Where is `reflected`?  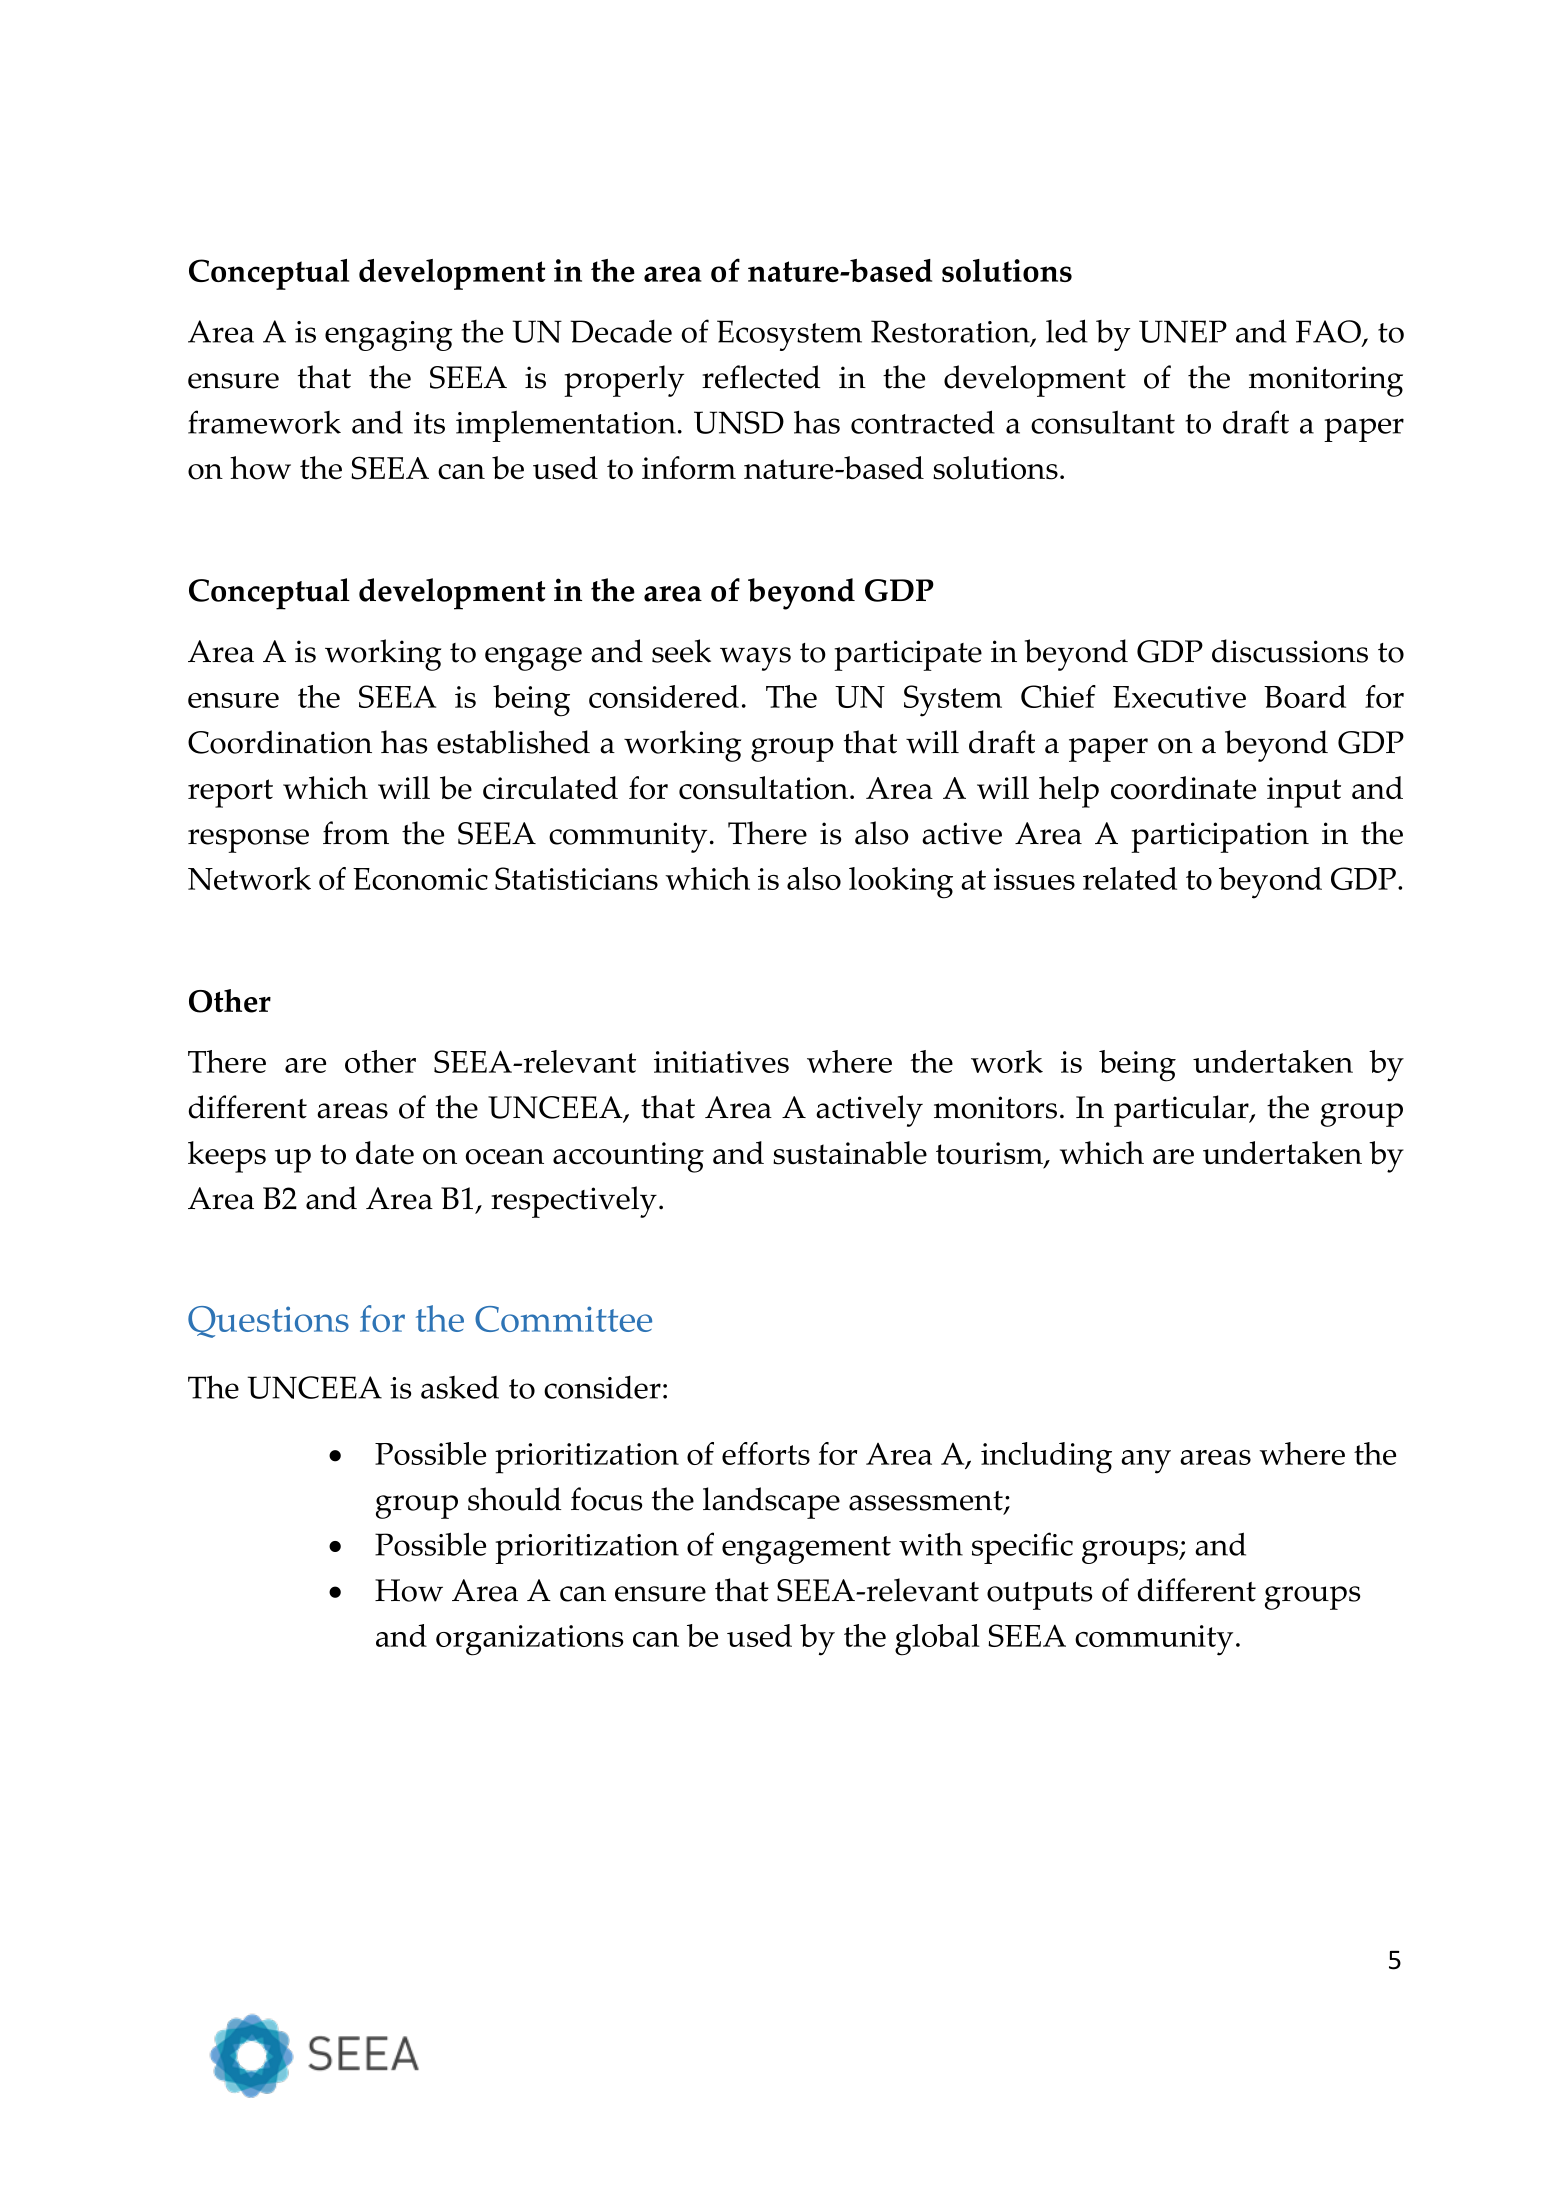 reflected is located at coordinates (761, 377).
